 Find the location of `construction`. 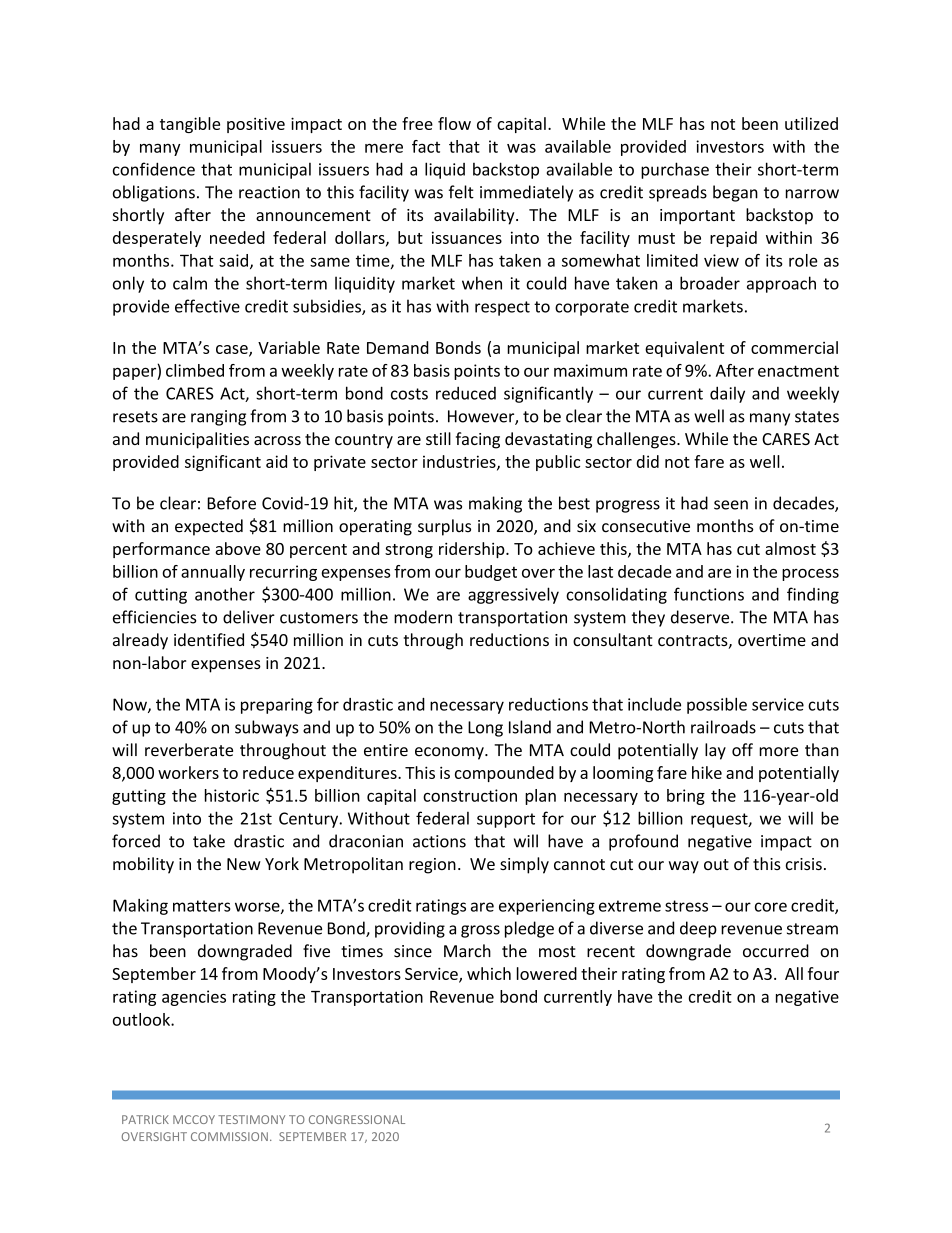

construction is located at coordinates (470, 795).
